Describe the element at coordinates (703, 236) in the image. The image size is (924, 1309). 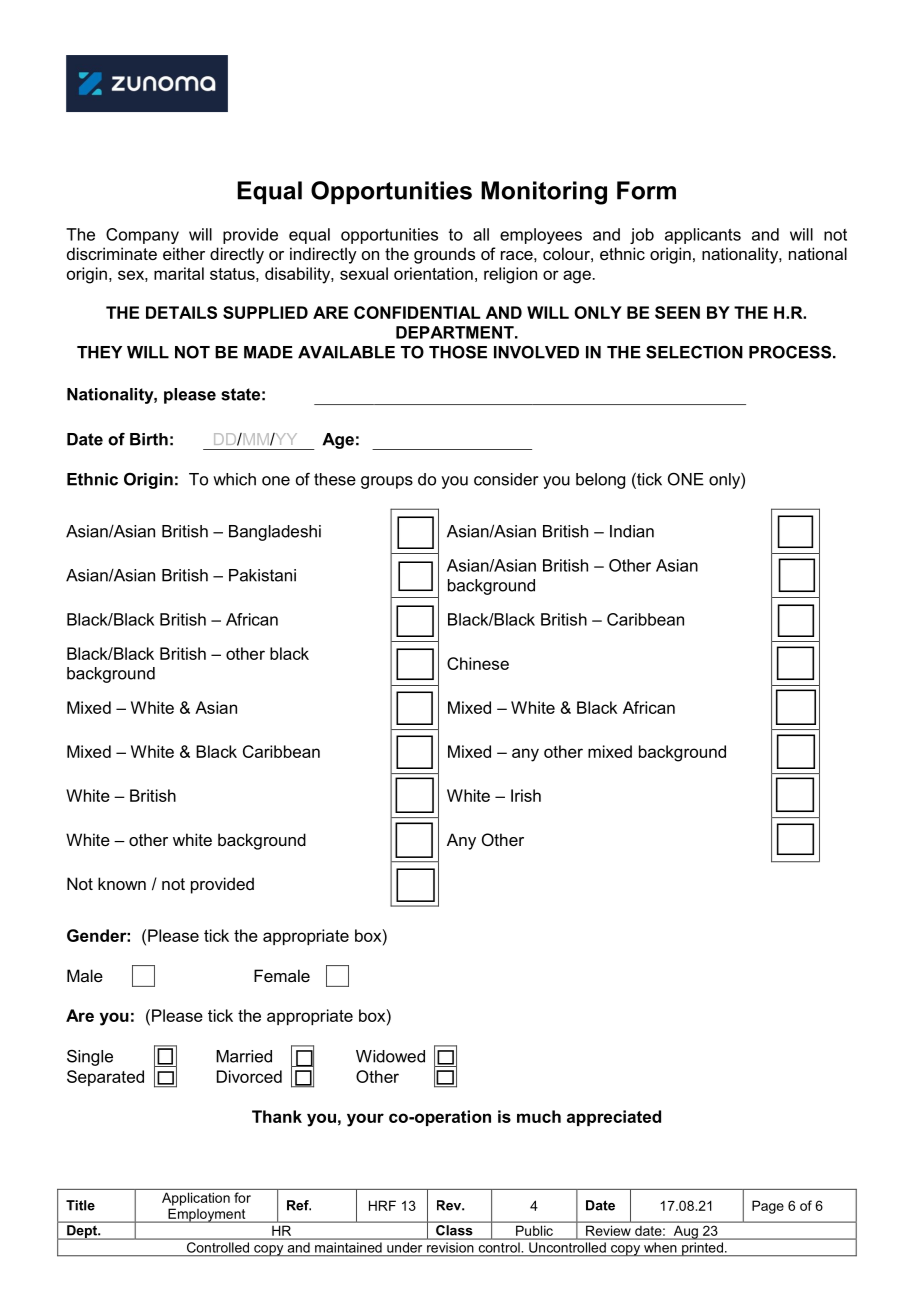
I see `applicants` at that location.
